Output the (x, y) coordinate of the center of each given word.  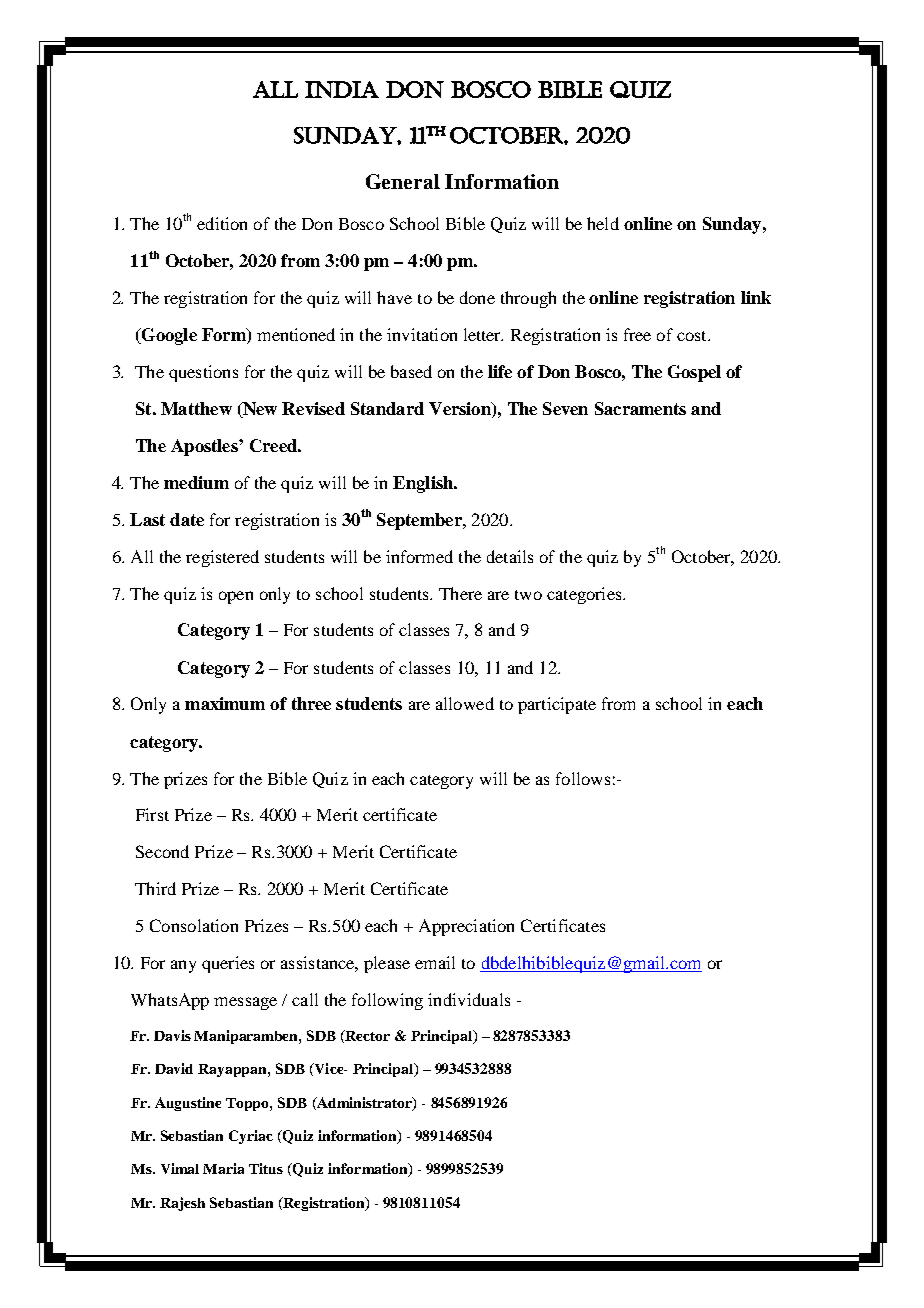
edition (222, 223)
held (603, 223)
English (424, 484)
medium (196, 482)
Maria (223, 1168)
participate (557, 705)
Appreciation (466, 927)
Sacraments (640, 408)
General (403, 181)
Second (162, 851)
